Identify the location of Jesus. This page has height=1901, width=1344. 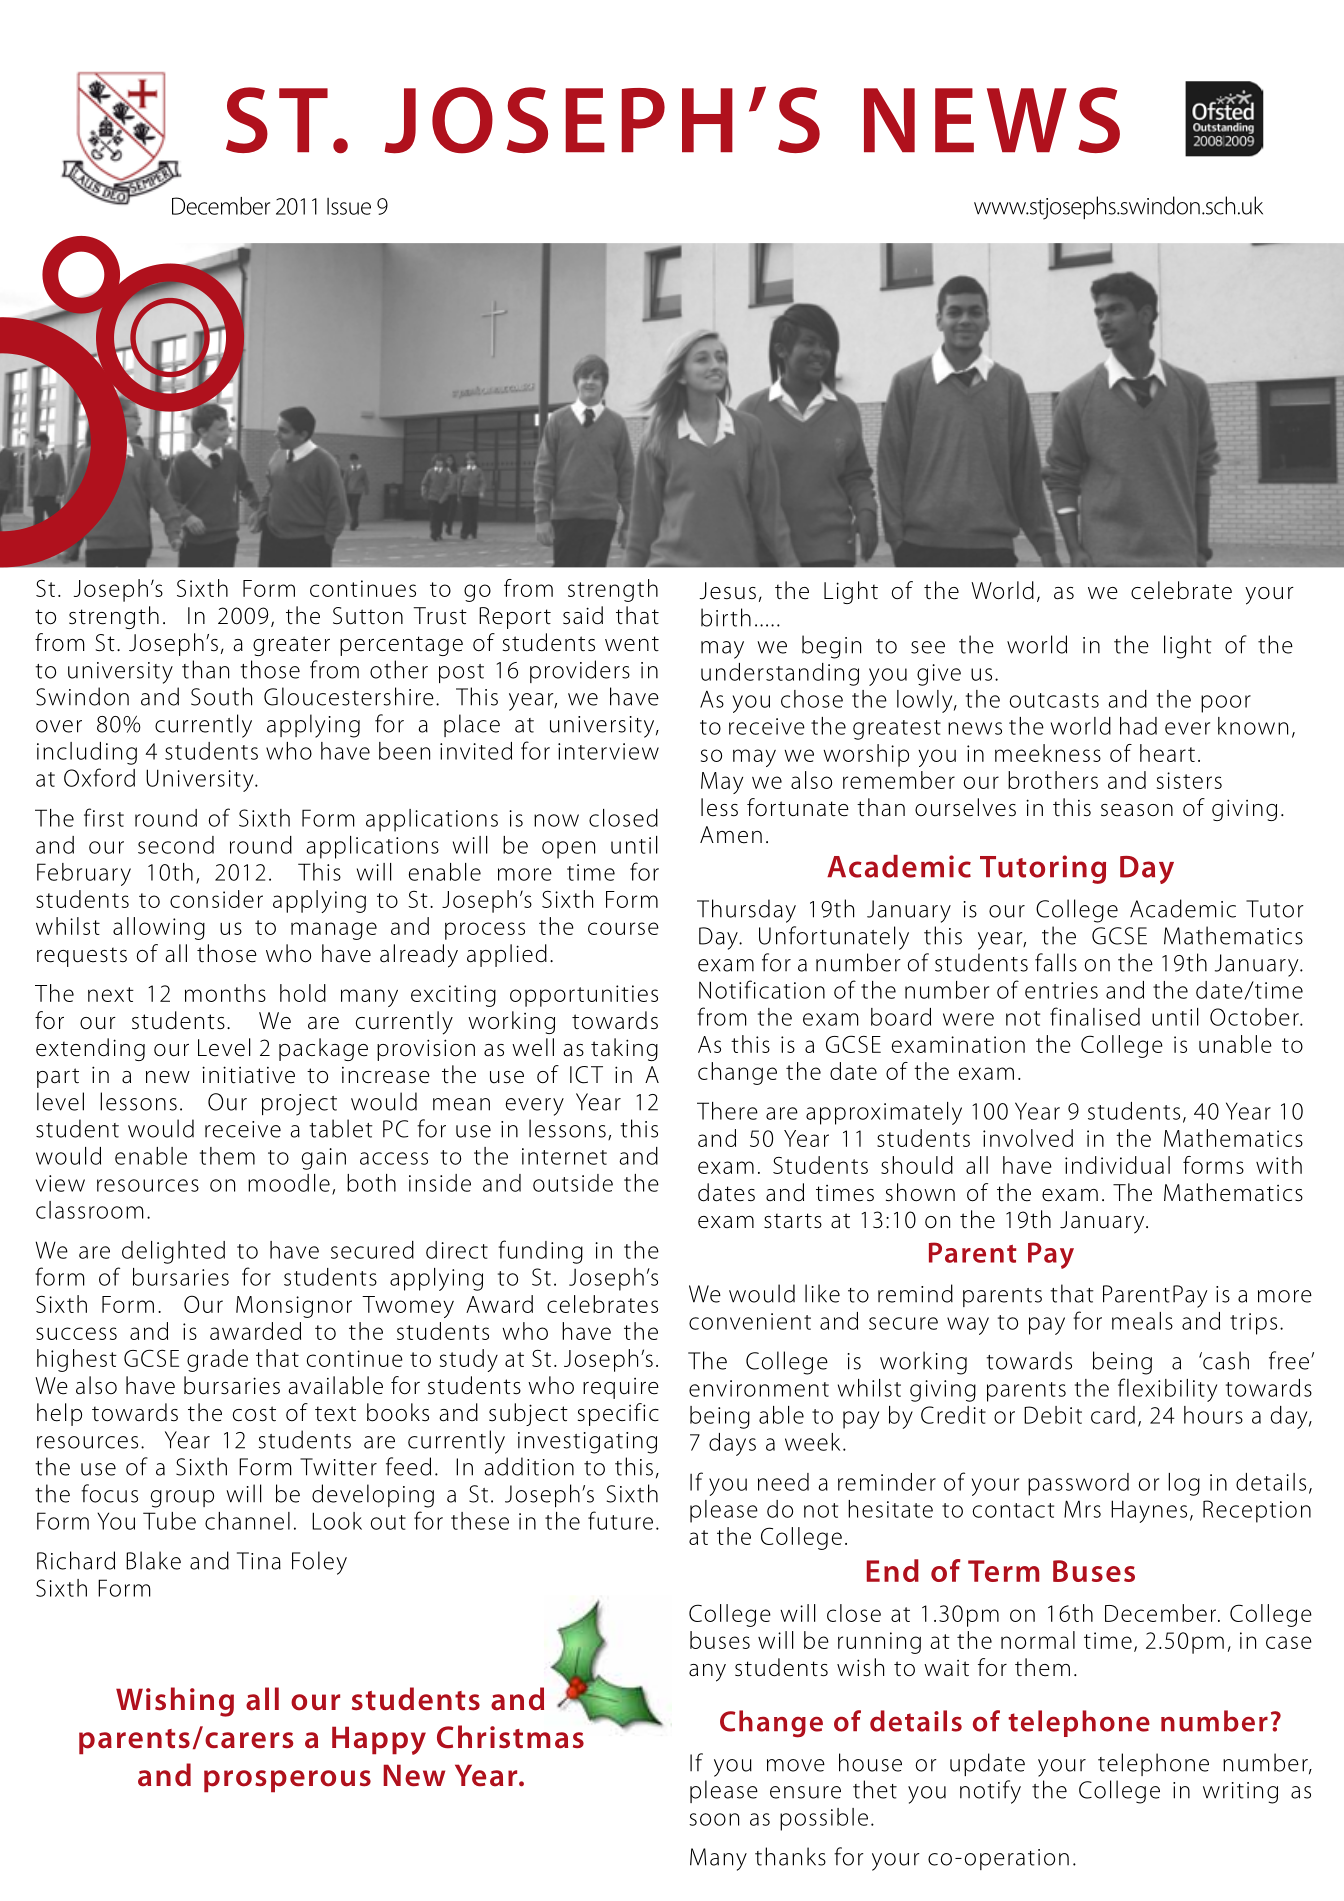
(727, 591).
